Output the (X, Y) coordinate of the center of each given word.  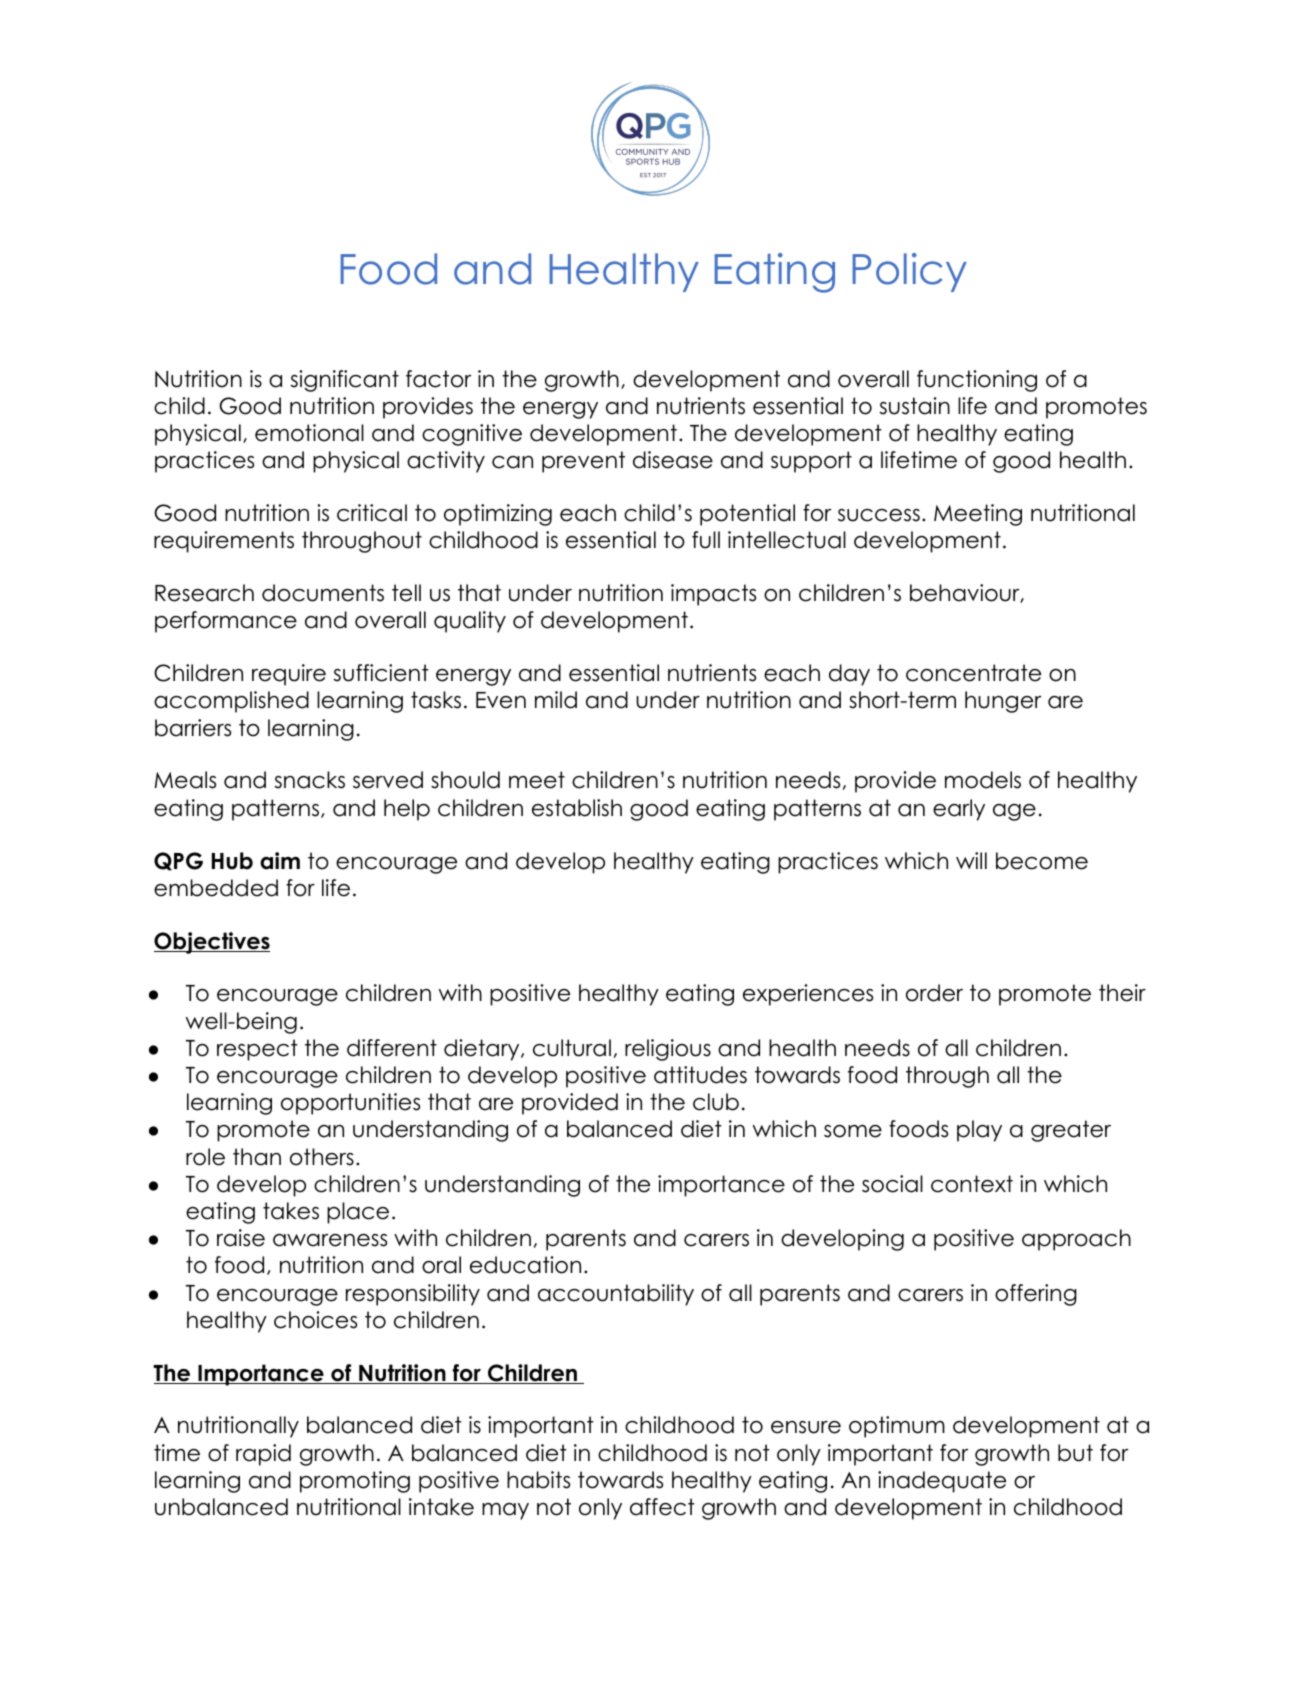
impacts (713, 595)
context (972, 1184)
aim (280, 861)
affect (662, 1507)
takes (291, 1211)
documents (323, 593)
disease (673, 460)
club (716, 1102)
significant (345, 381)
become (1042, 861)
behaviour (965, 593)
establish (577, 808)
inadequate (942, 1482)
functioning (977, 381)
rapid (263, 1455)
